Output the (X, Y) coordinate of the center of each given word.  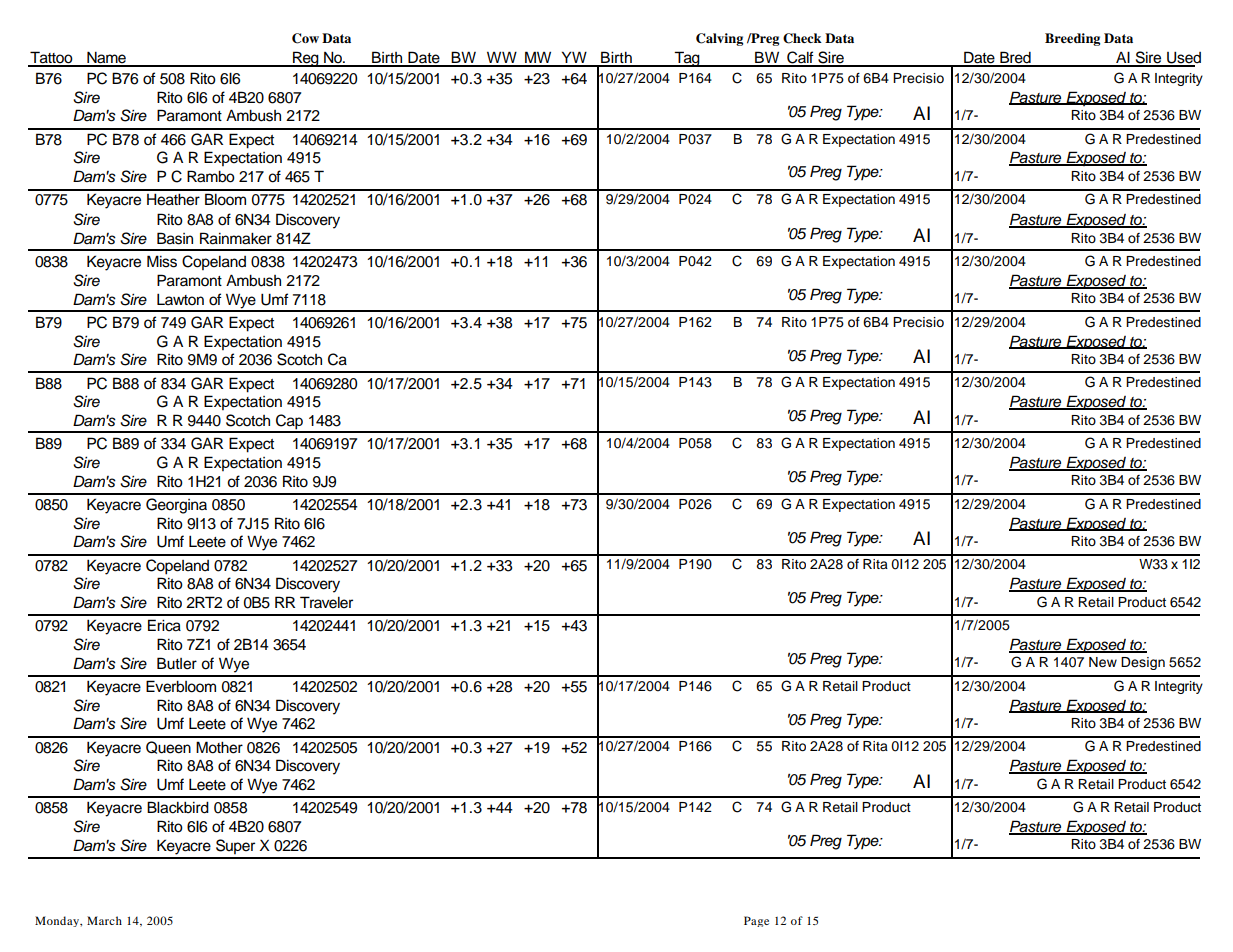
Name (106, 58)
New (1103, 662)
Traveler (326, 602)
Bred (1015, 58)
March (104, 920)
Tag (687, 59)
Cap (289, 423)
